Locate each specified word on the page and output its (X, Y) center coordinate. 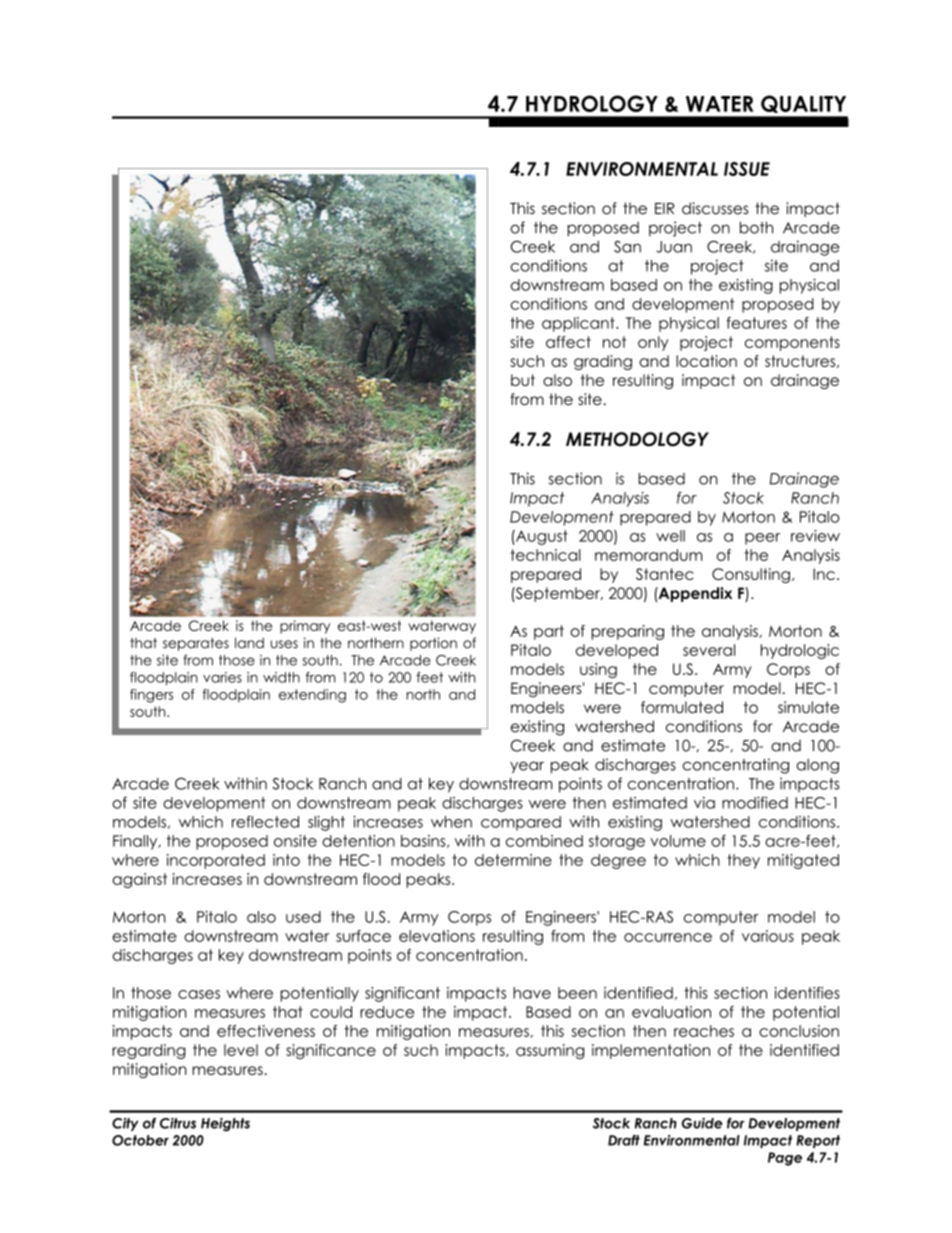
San (627, 247)
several (709, 650)
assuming (550, 1051)
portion (433, 644)
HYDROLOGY (592, 103)
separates (196, 644)
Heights (225, 1125)
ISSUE (747, 169)
